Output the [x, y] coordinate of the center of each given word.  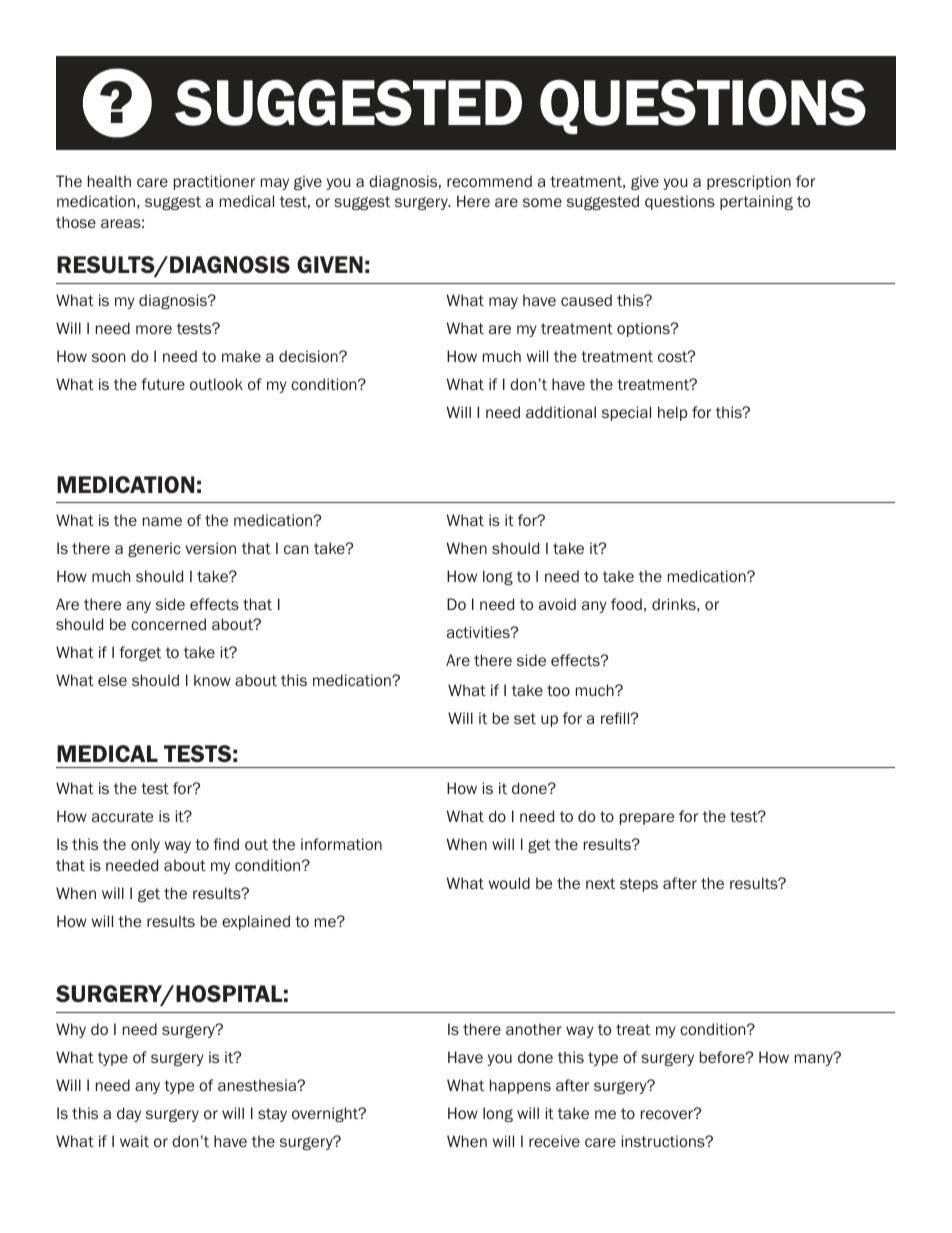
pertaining [756, 202]
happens [520, 1086]
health [109, 181]
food [626, 604]
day [129, 1114]
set [525, 718]
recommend [489, 181]
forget [140, 653]
